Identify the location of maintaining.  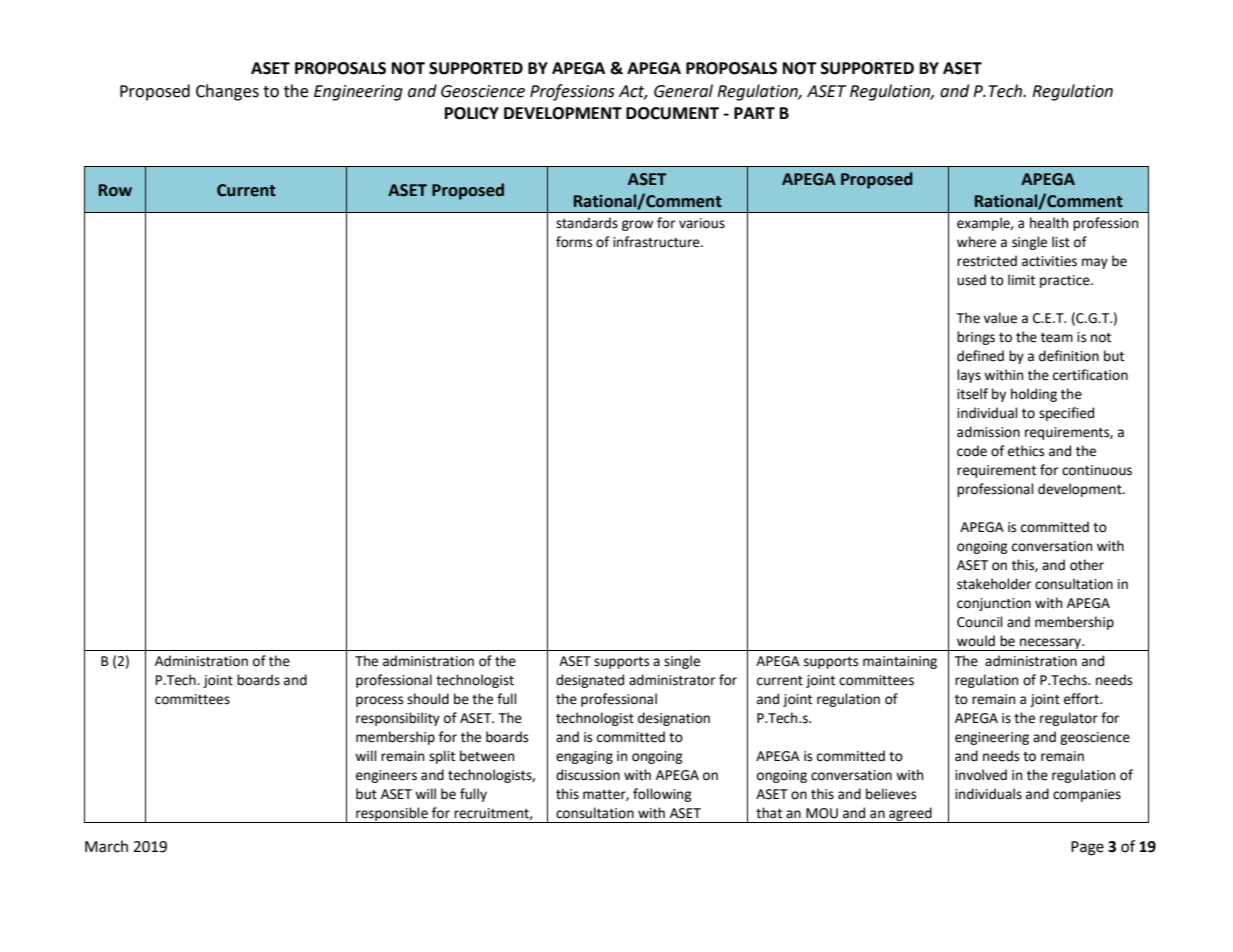
(900, 662).
